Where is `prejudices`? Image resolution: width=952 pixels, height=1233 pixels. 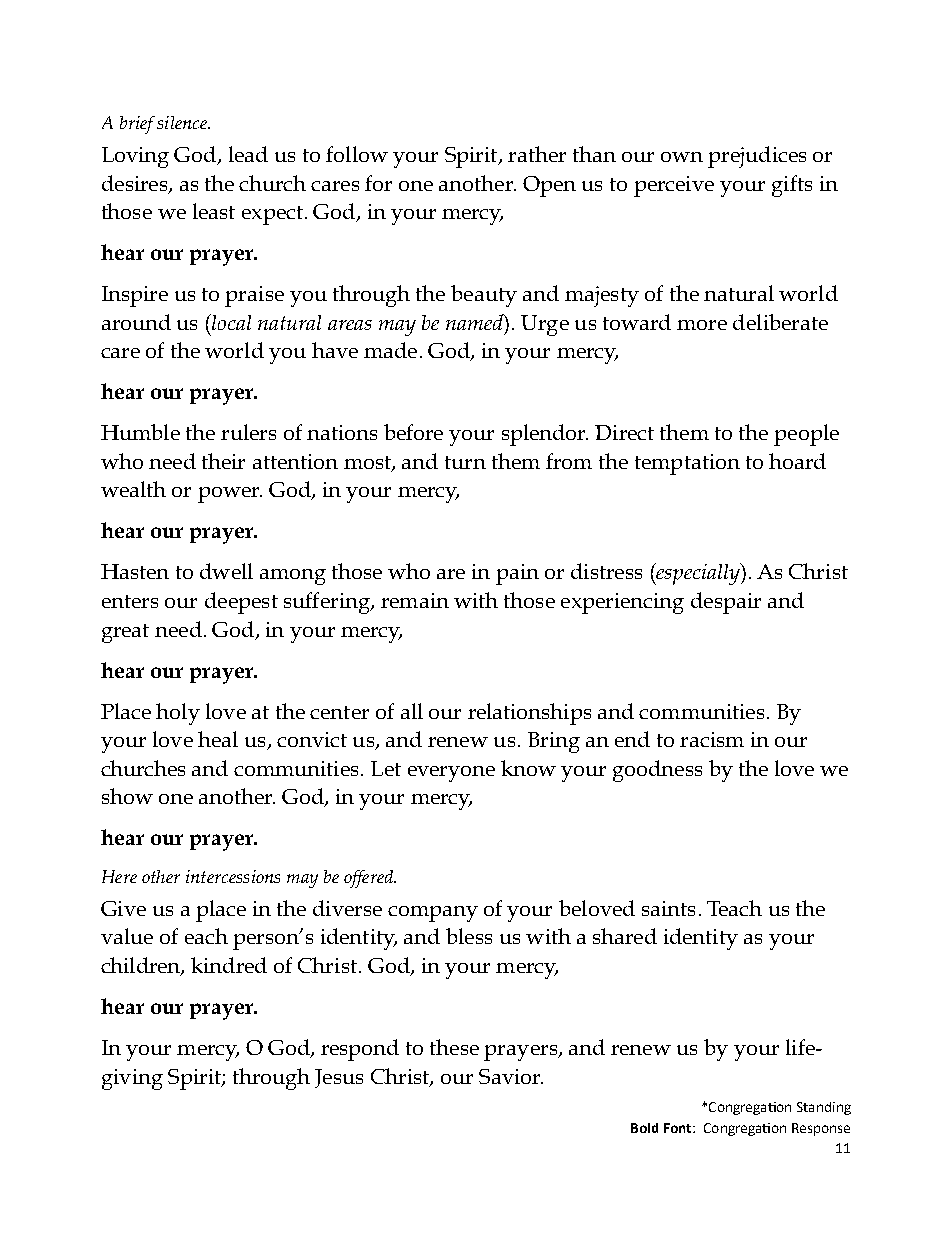
prejudices is located at coordinates (757, 157).
